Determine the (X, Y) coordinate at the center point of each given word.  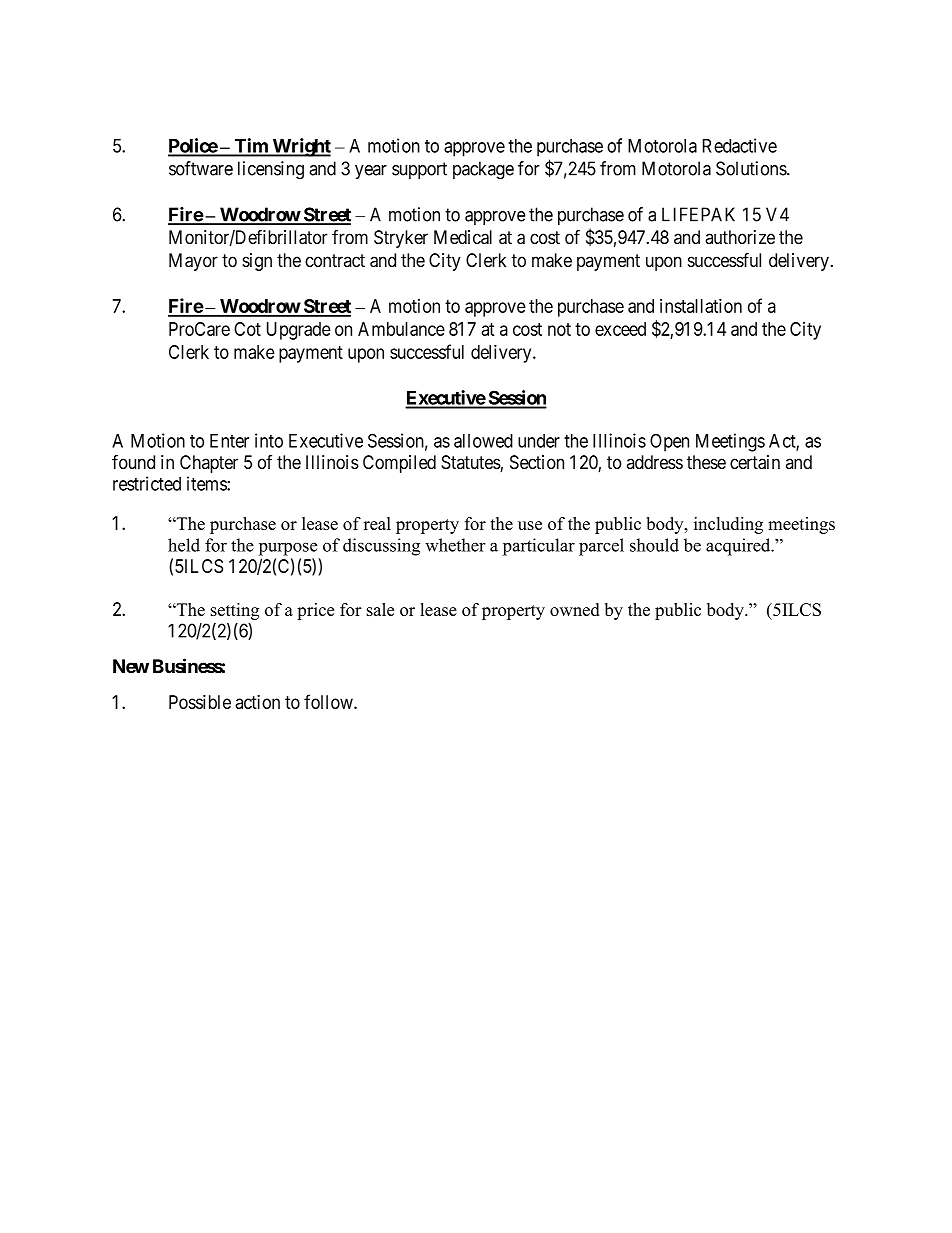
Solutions (752, 168)
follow (329, 701)
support (419, 170)
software (201, 168)
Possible (200, 702)
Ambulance (401, 329)
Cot (247, 329)
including (728, 525)
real (377, 523)
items (207, 483)
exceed (620, 329)
